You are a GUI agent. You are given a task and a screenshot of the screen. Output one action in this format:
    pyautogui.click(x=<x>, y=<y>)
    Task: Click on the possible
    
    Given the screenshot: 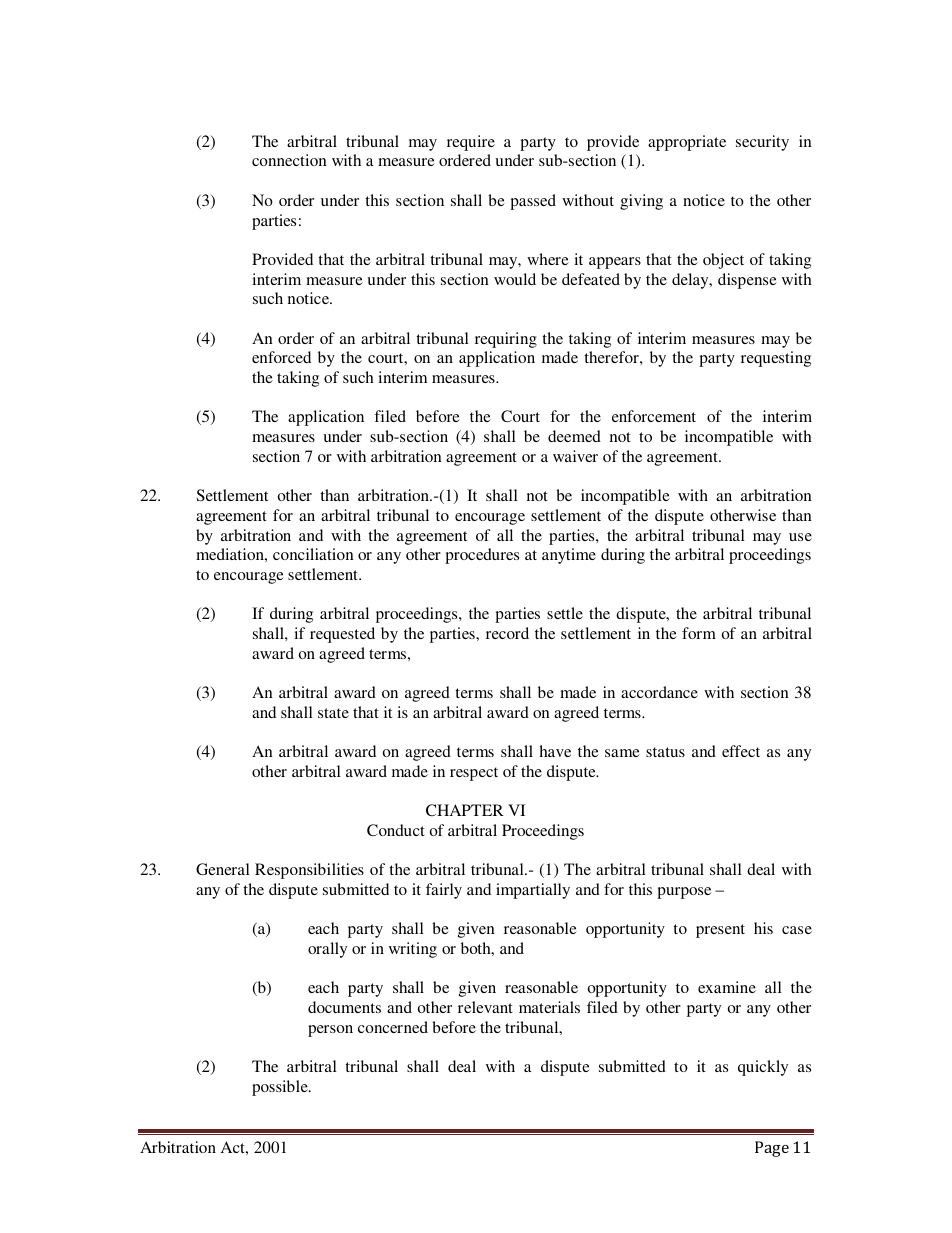 What is the action you would take?
    pyautogui.click(x=281, y=1088)
